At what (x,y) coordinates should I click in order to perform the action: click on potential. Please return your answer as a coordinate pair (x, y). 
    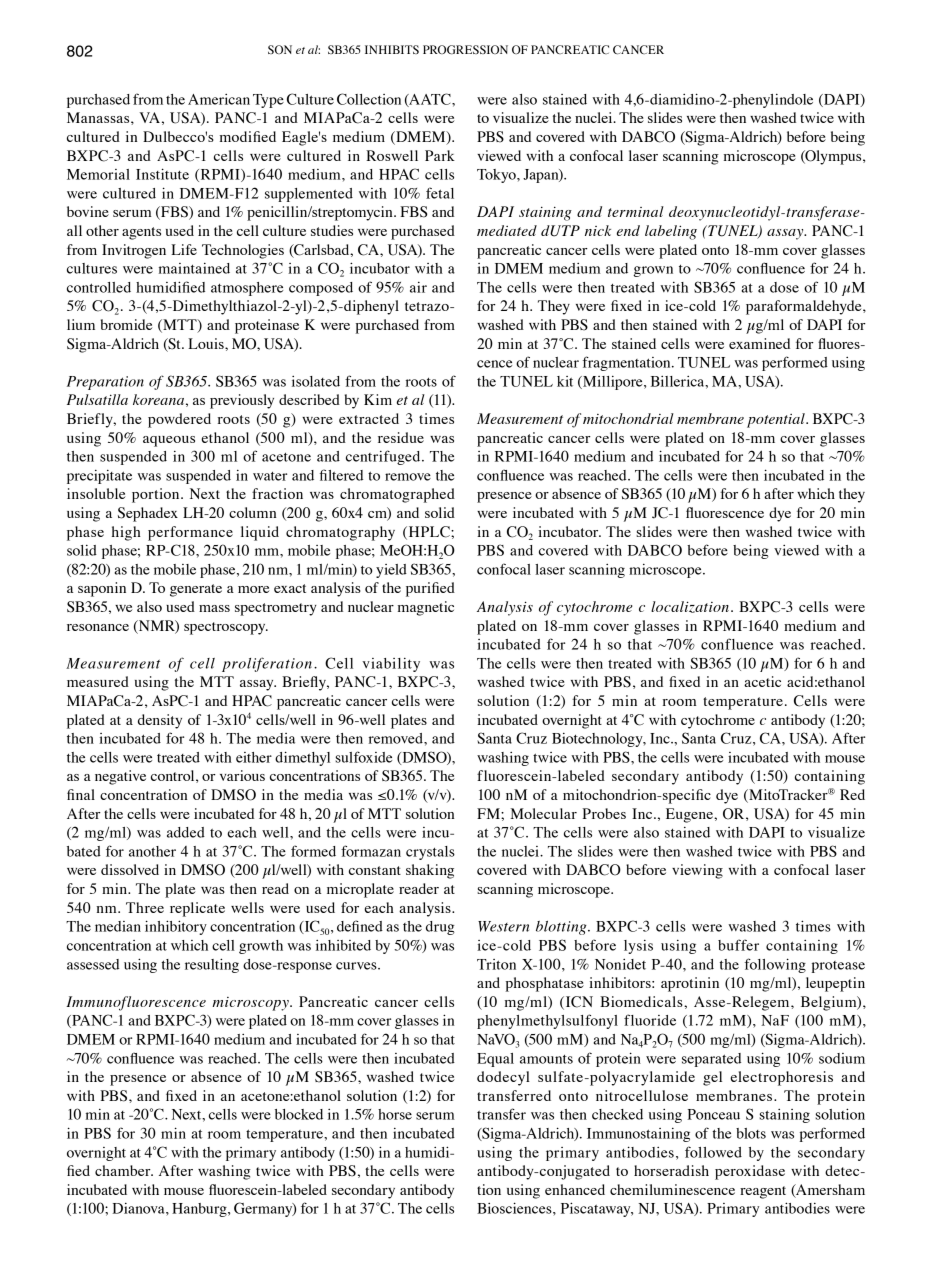
    Looking at the image, I should click on (777, 420).
